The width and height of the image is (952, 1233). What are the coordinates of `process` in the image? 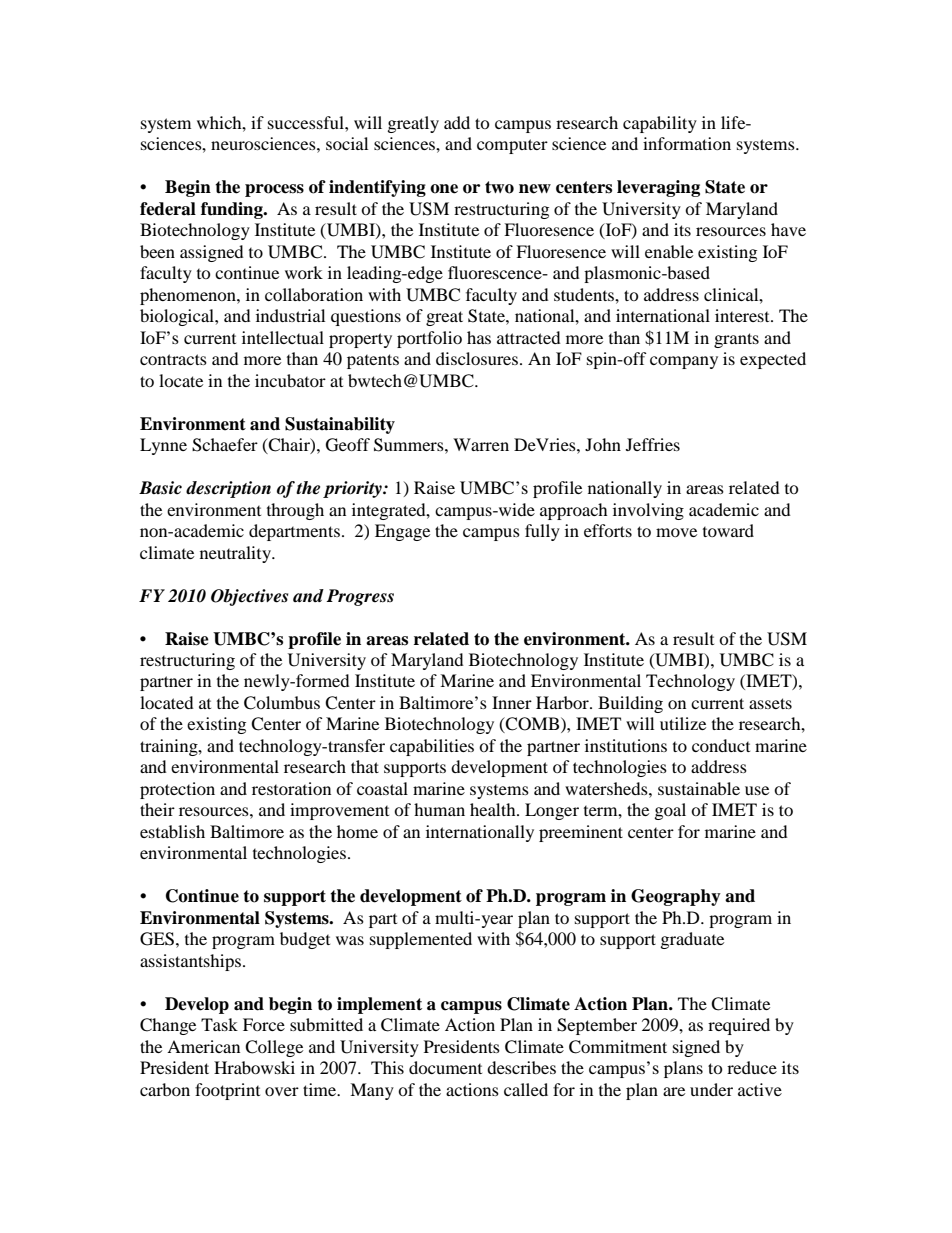 It's located at (274, 190).
